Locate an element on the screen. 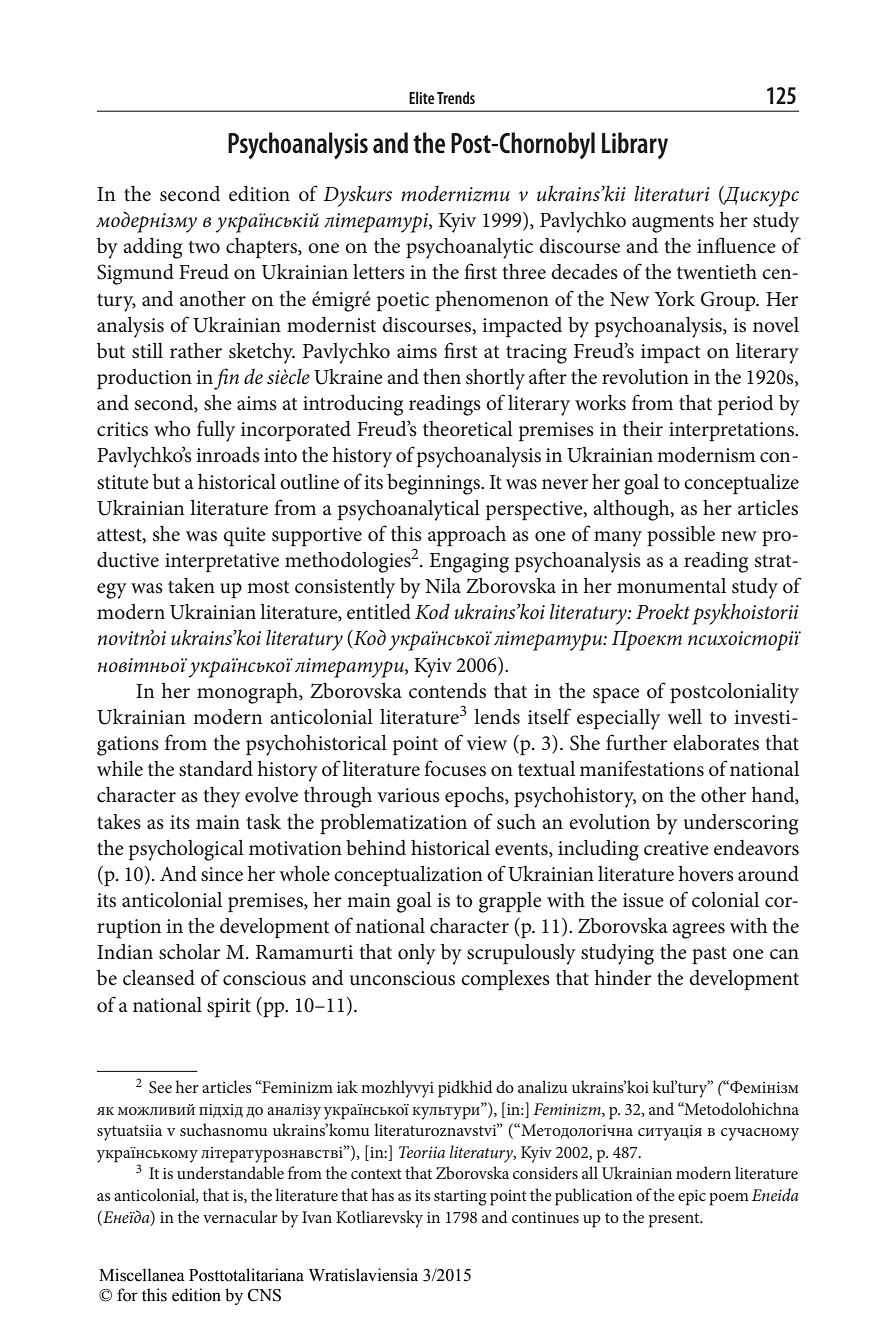 The width and height of the screenshot is (896, 1342). Trends is located at coordinates (456, 97).
